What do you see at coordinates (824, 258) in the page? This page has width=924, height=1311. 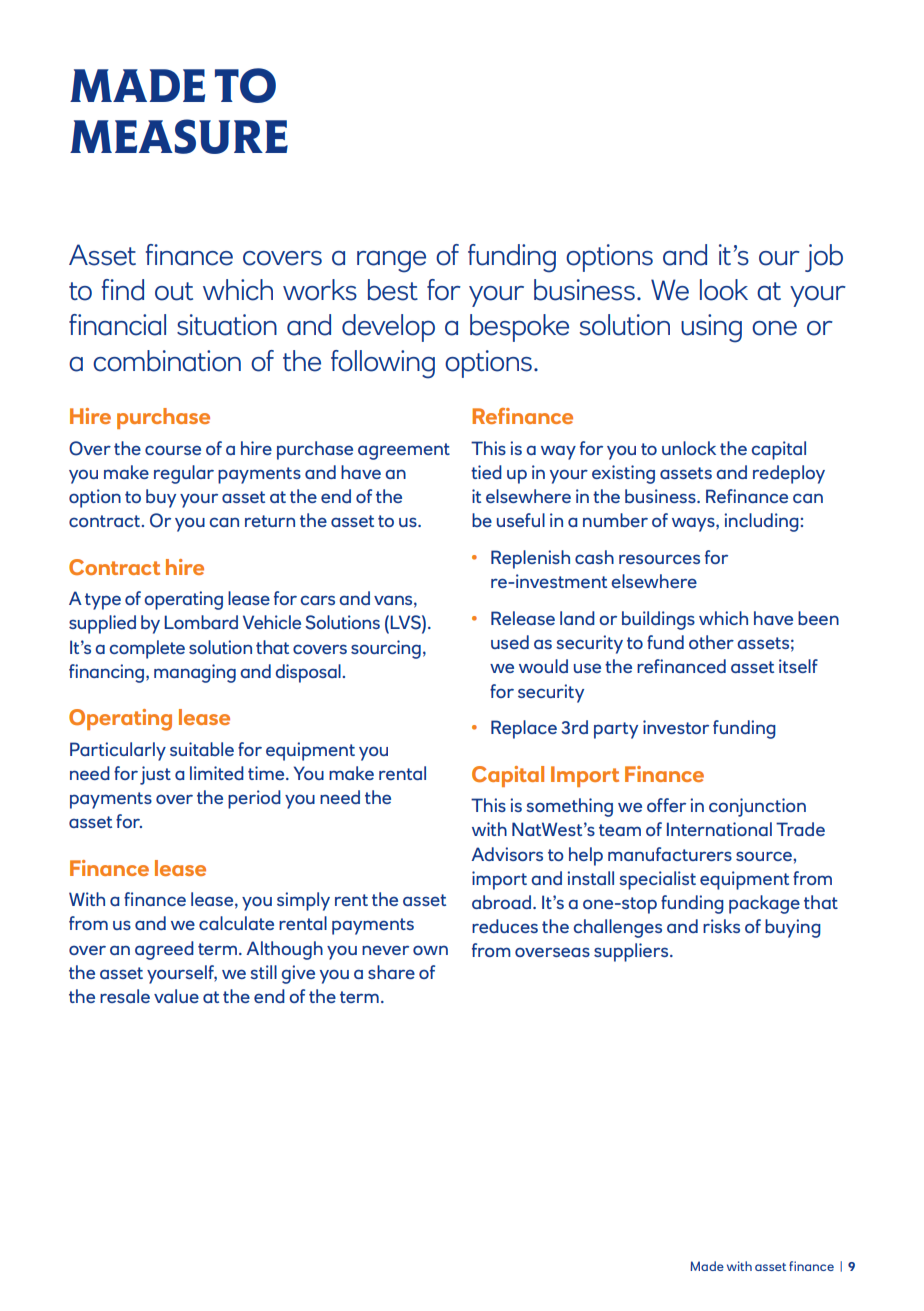 I see `job` at bounding box center [824, 258].
